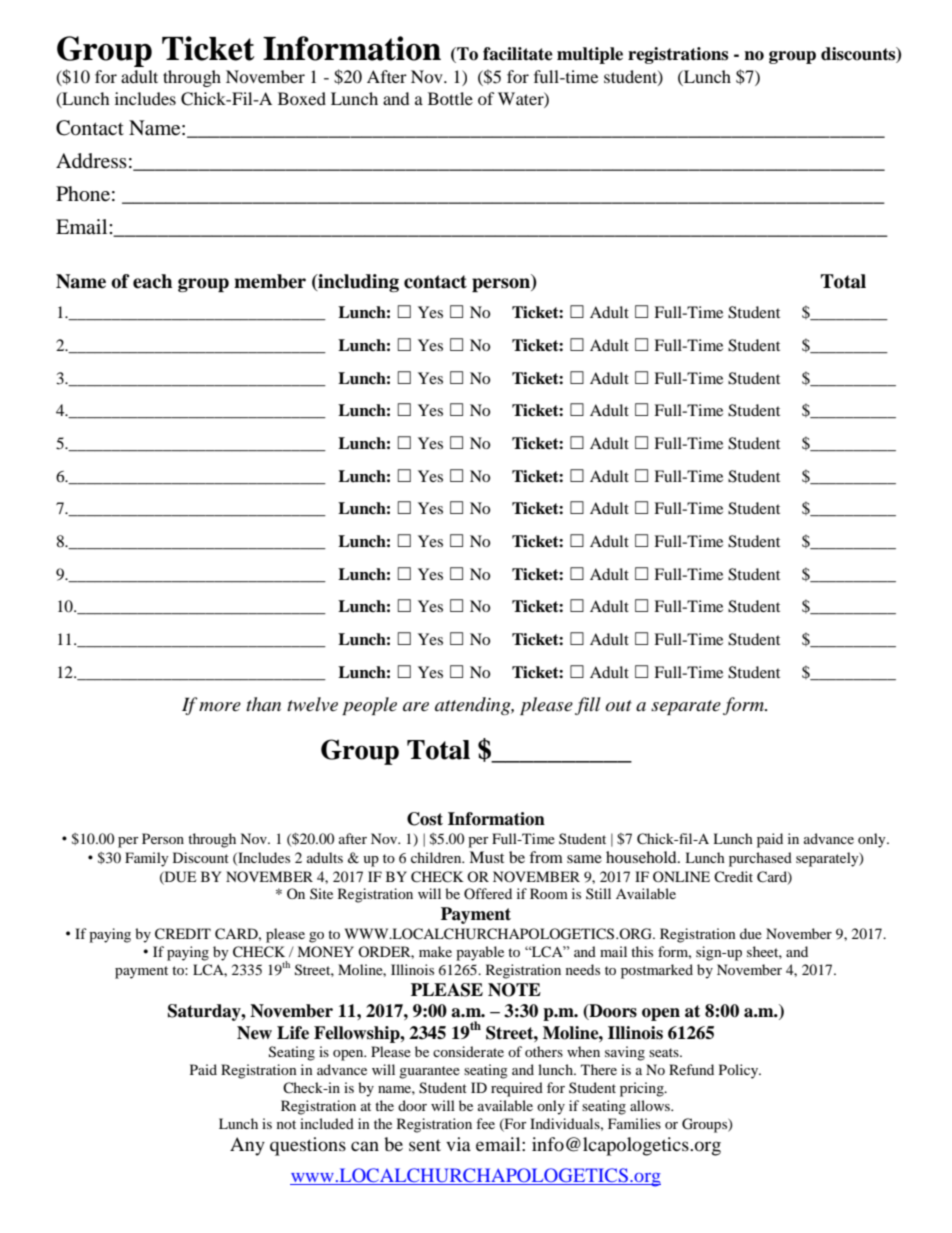  Describe the element at coordinates (357, 283) in the screenshot. I see `including` at that location.
